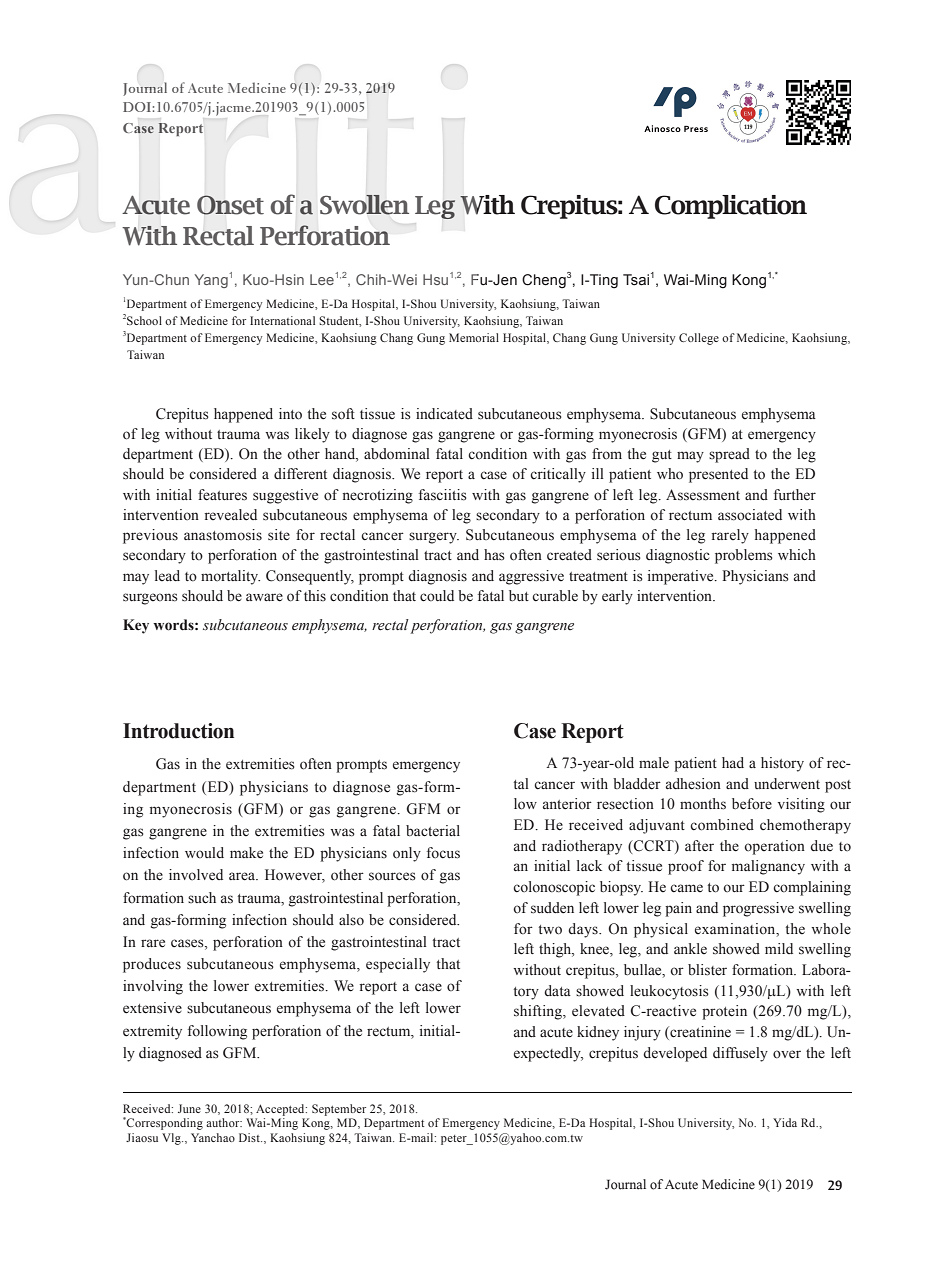  What do you see at coordinates (230, 205) in the image?
I see `Onset` at bounding box center [230, 205].
